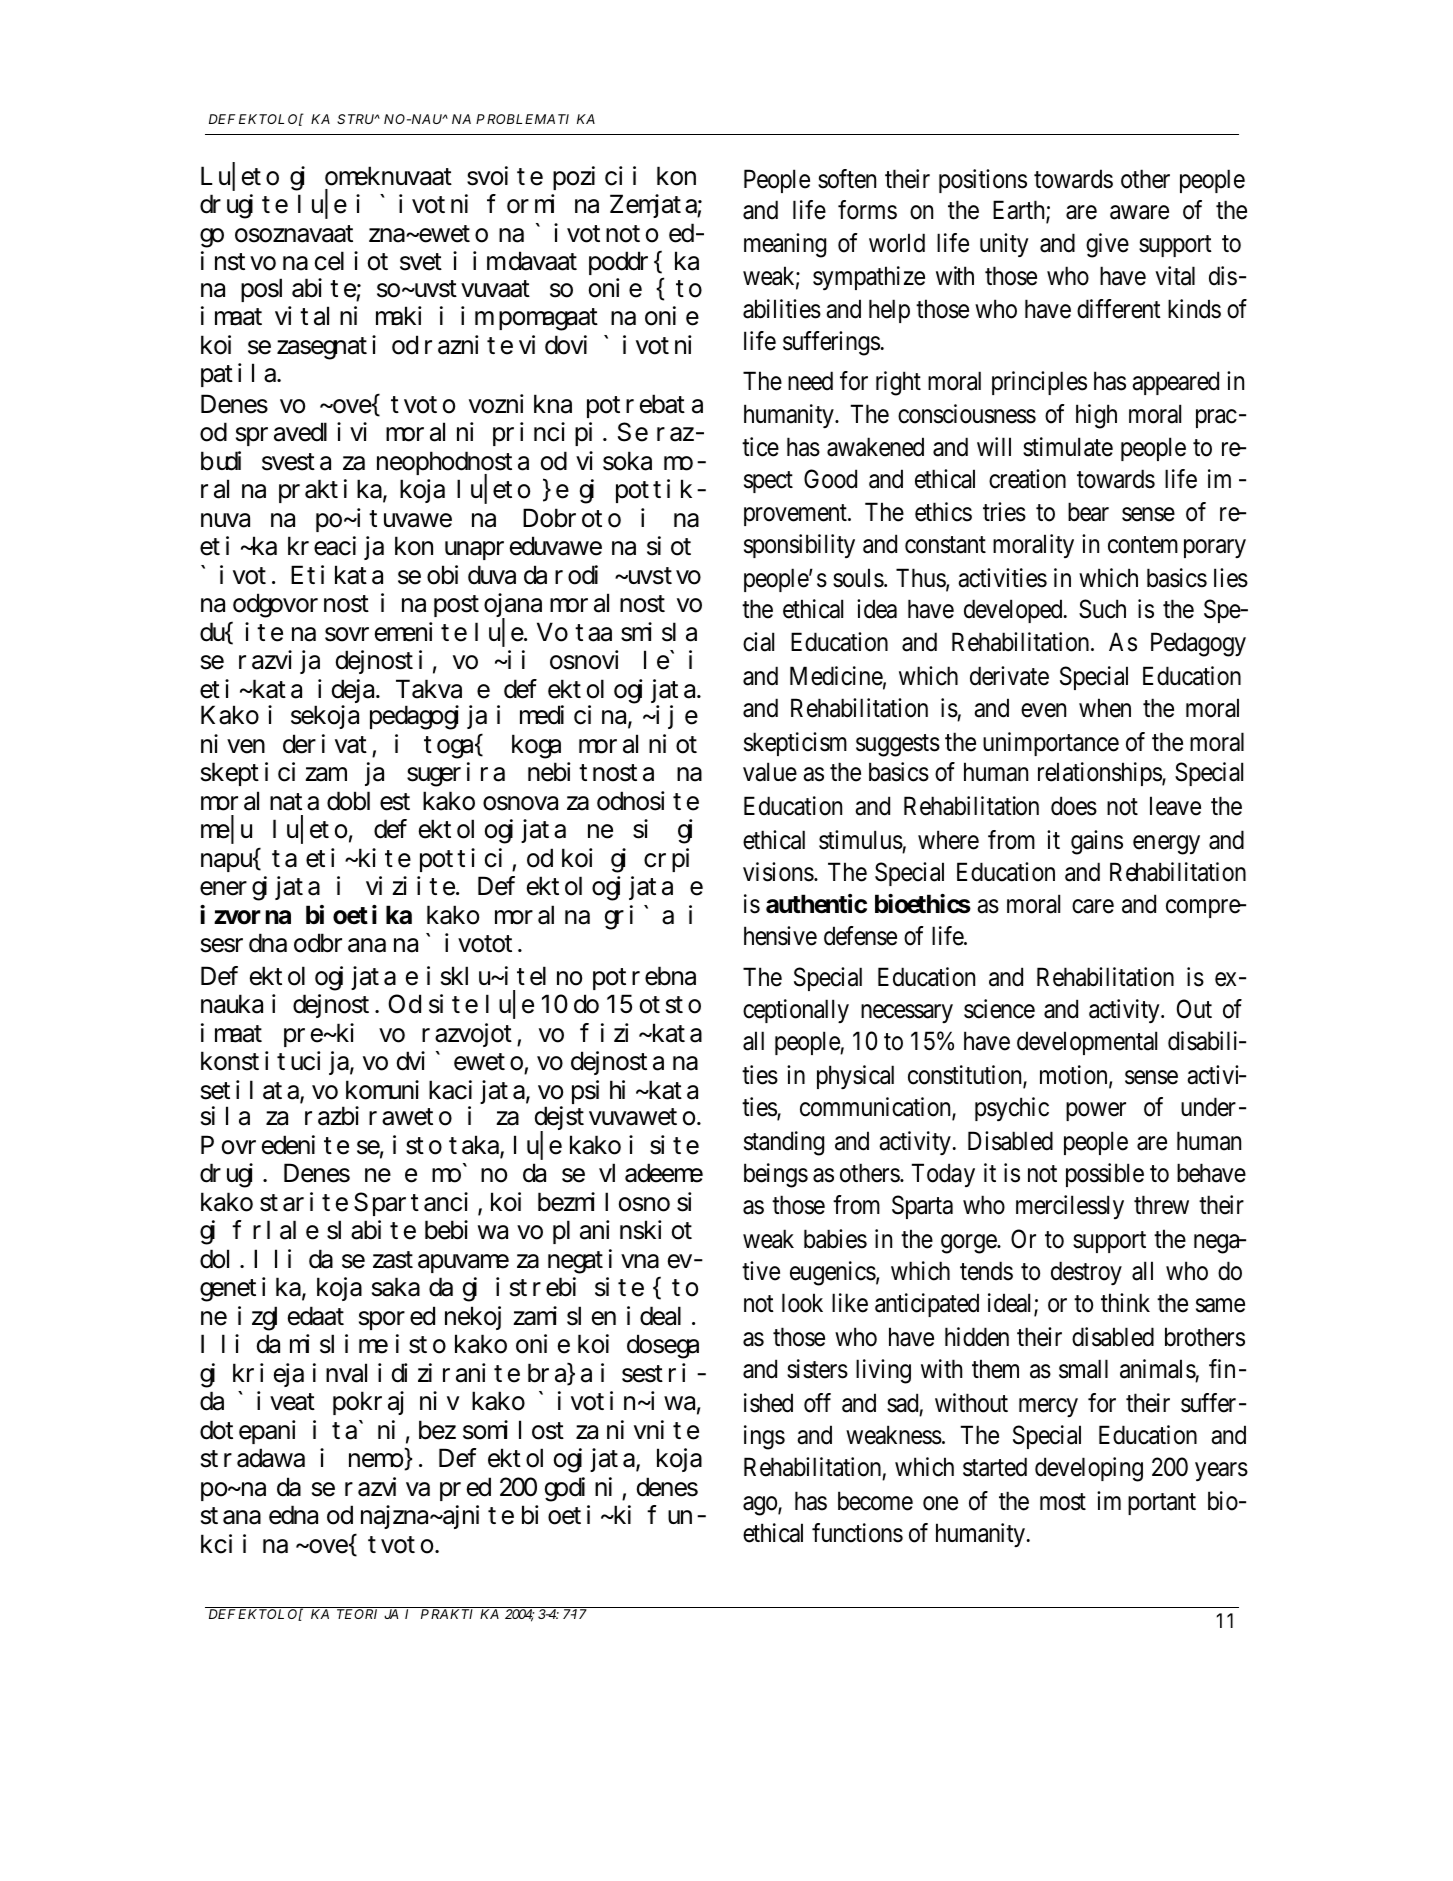 The image size is (1453, 1881). What do you see at coordinates (785, 245) in the image?
I see `meaning` at bounding box center [785, 245].
